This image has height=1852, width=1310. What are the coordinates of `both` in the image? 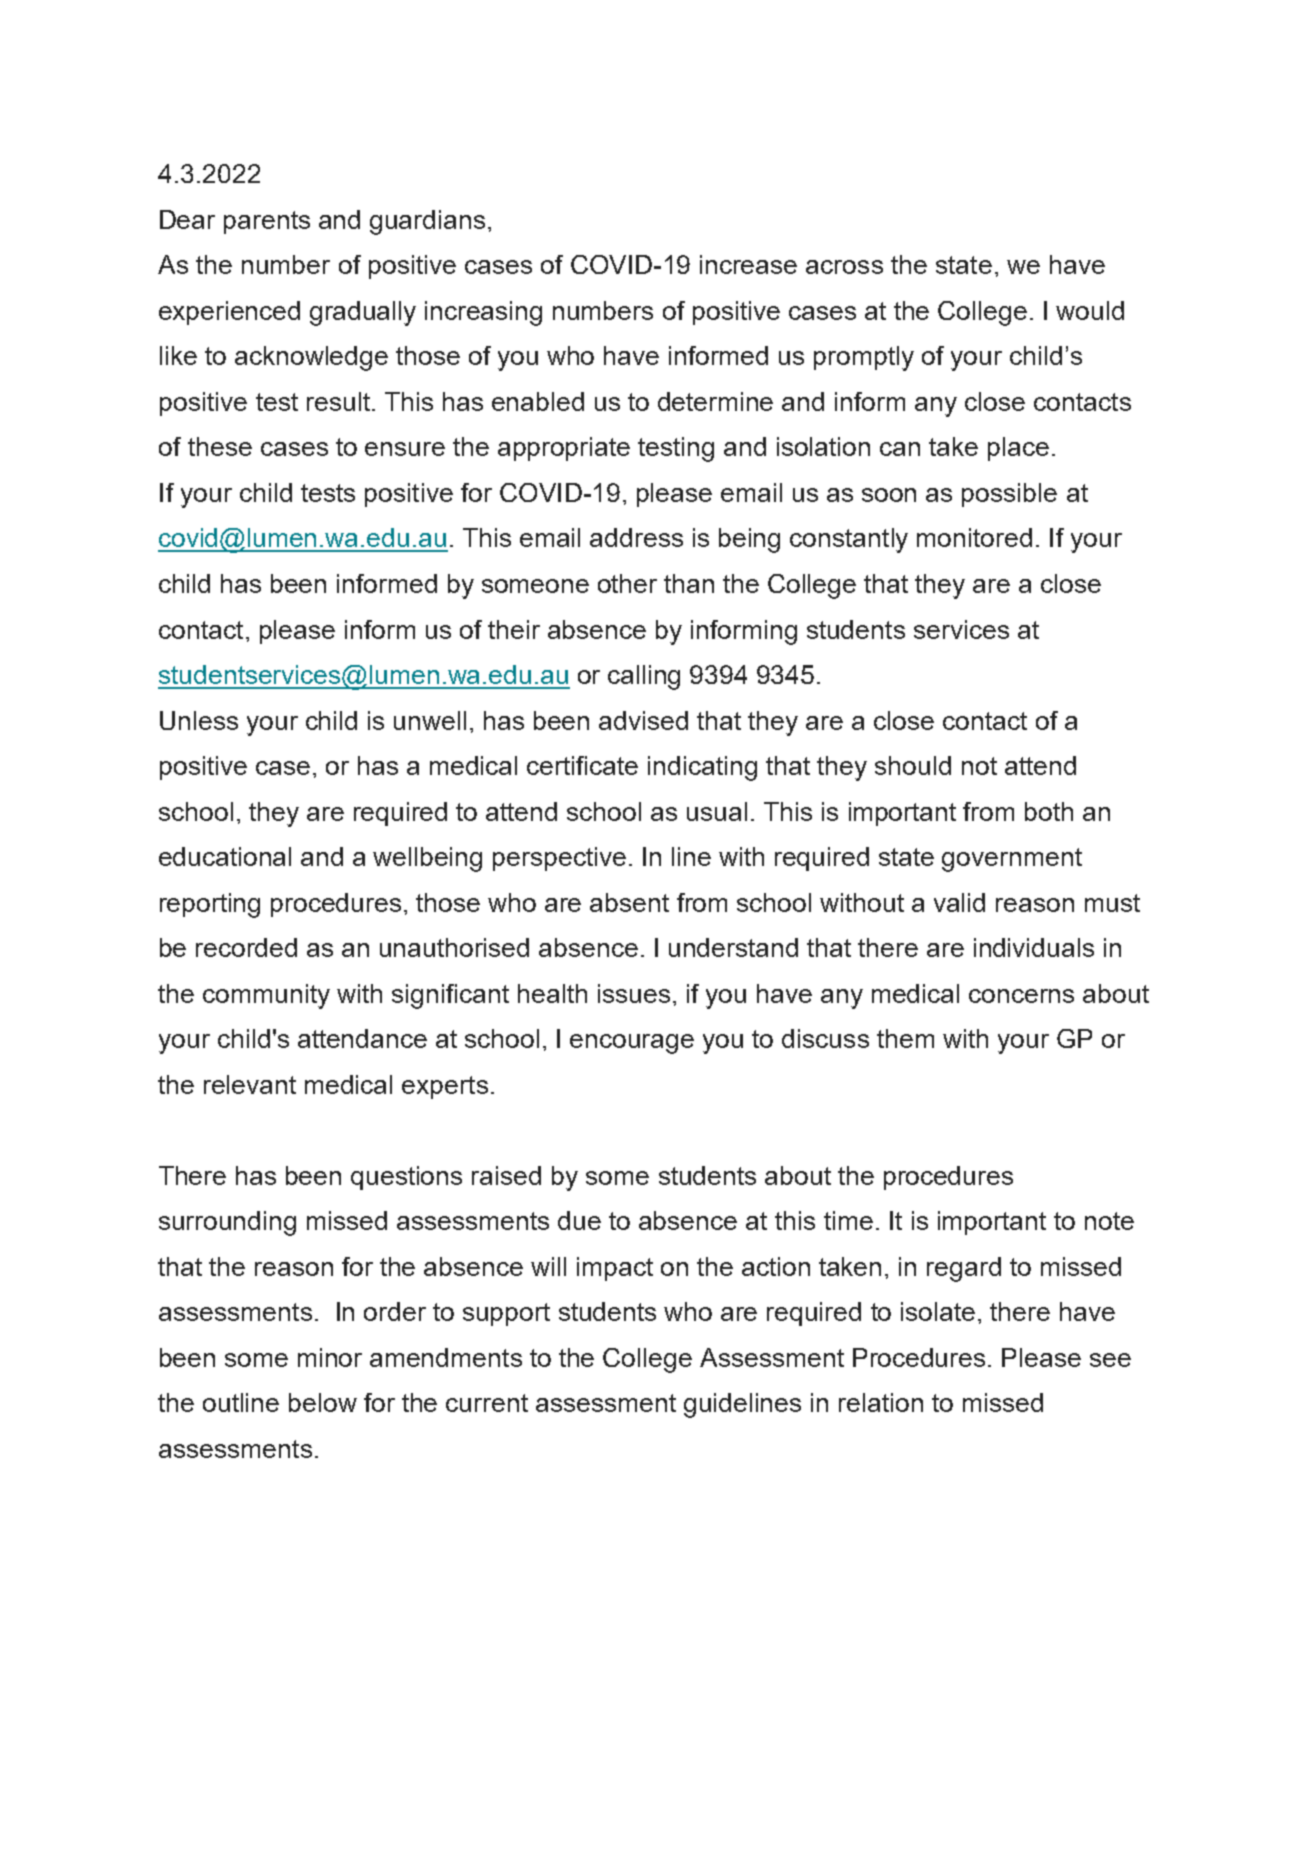 It's located at (1049, 811).
